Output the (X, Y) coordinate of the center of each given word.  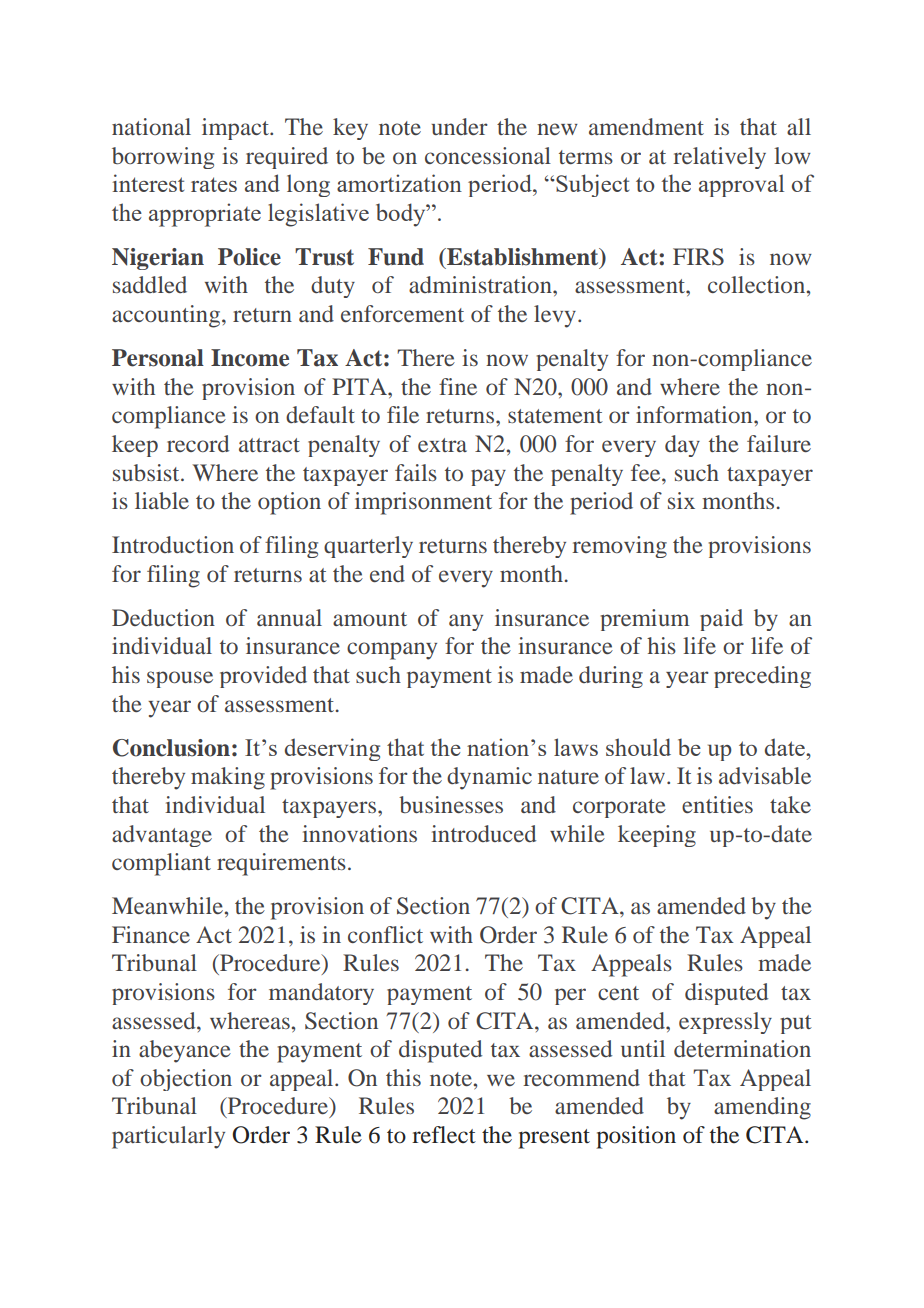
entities (717, 804)
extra (442, 445)
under (459, 126)
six (681, 500)
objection (186, 1080)
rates (214, 184)
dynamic (489, 778)
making (228, 778)
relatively (719, 158)
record (198, 444)
